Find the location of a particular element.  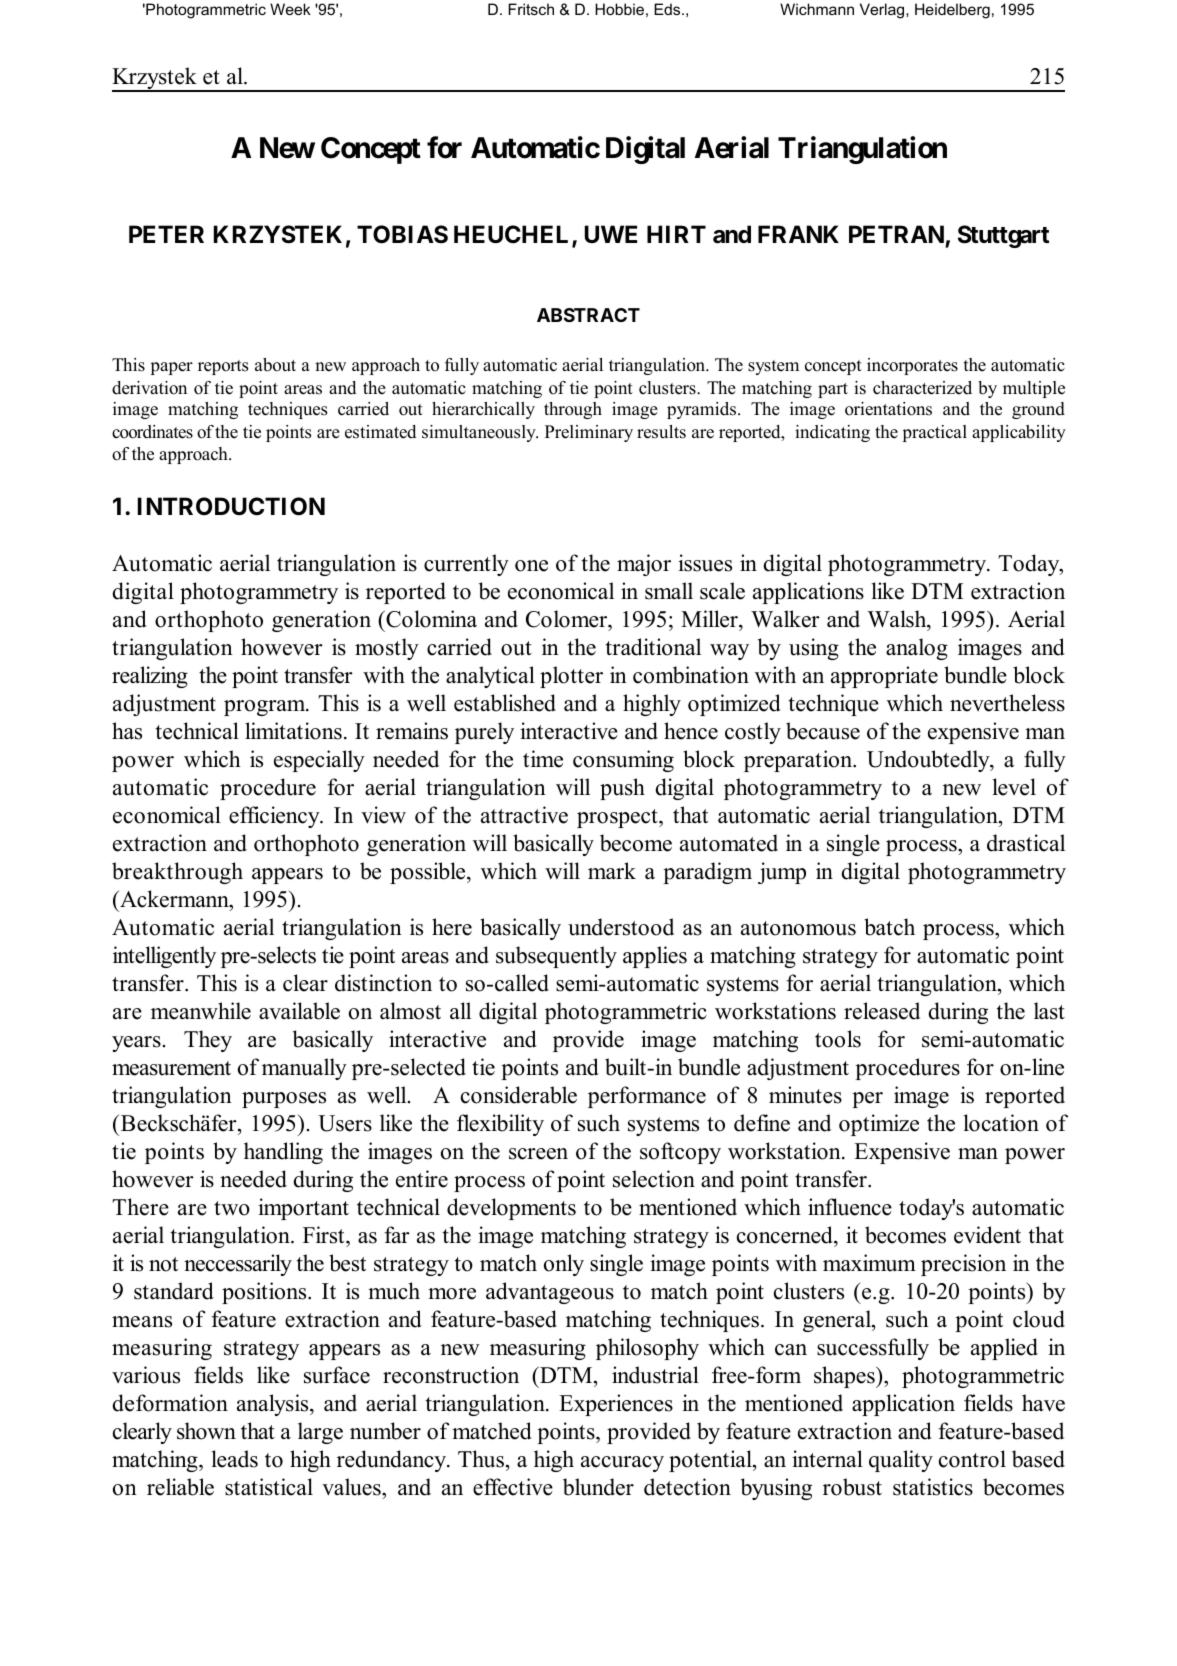

Heidelberg is located at coordinates (952, 11).
